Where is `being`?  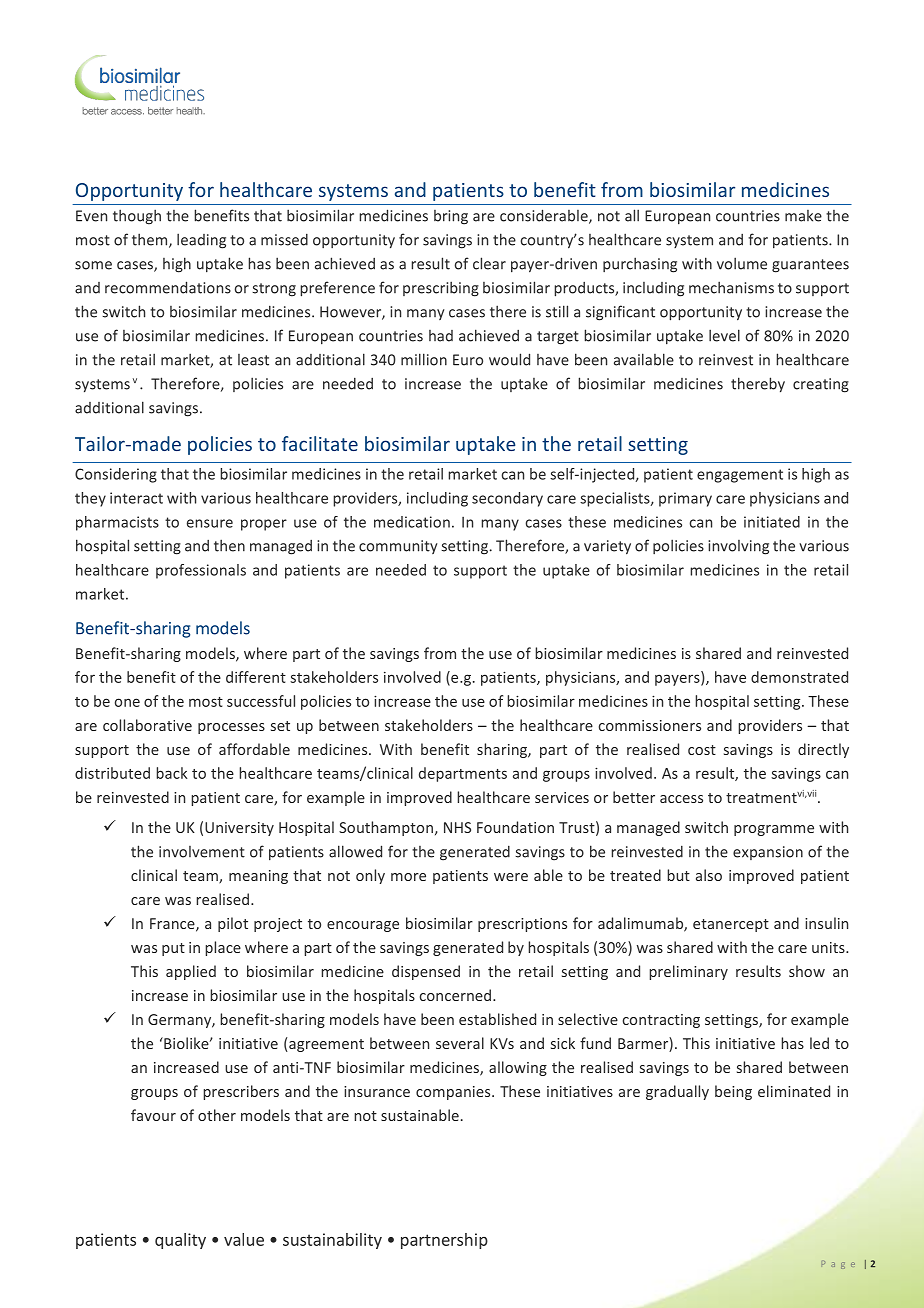
being is located at coordinates (733, 1092).
